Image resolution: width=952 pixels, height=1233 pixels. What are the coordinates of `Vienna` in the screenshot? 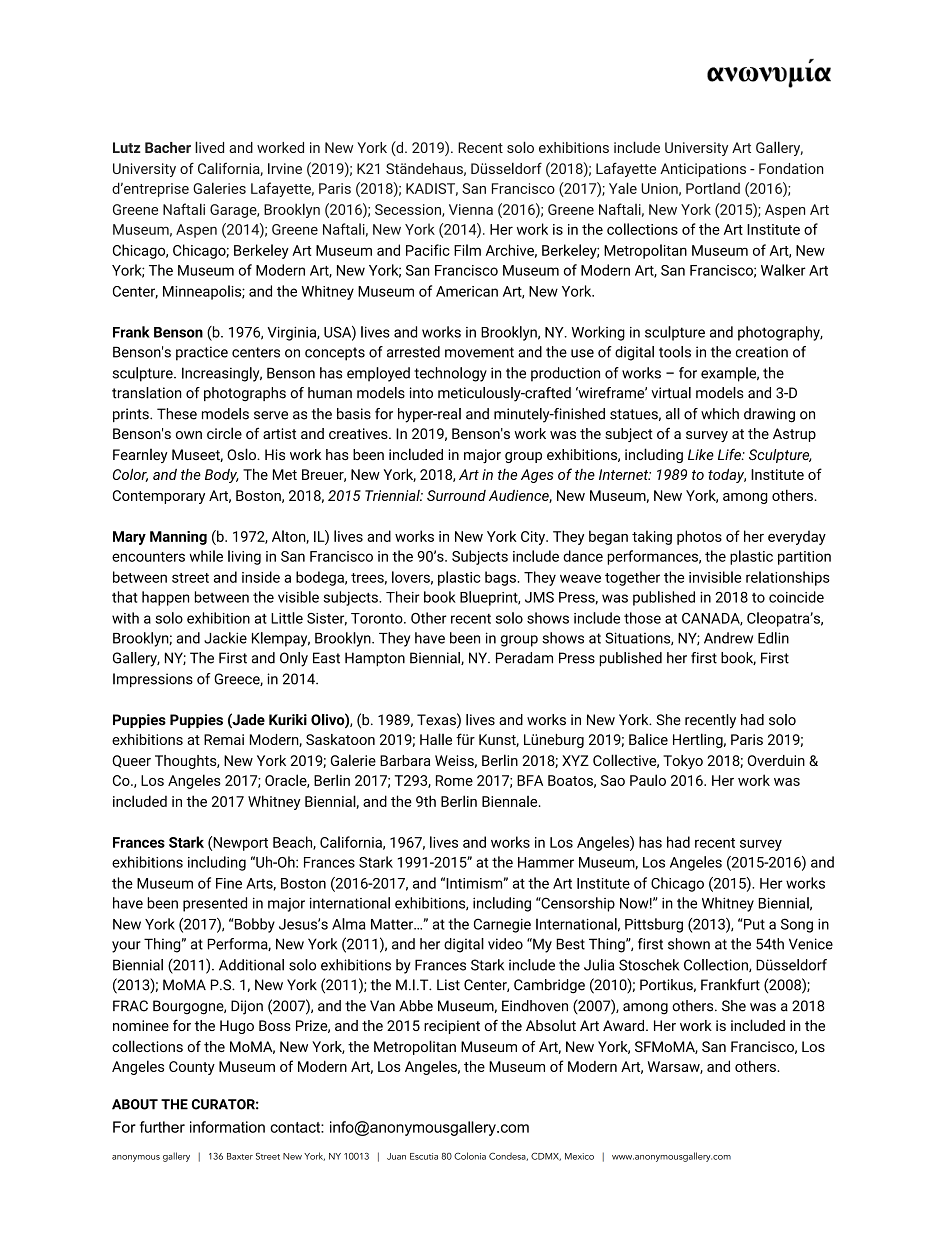 It's located at (471, 209).
